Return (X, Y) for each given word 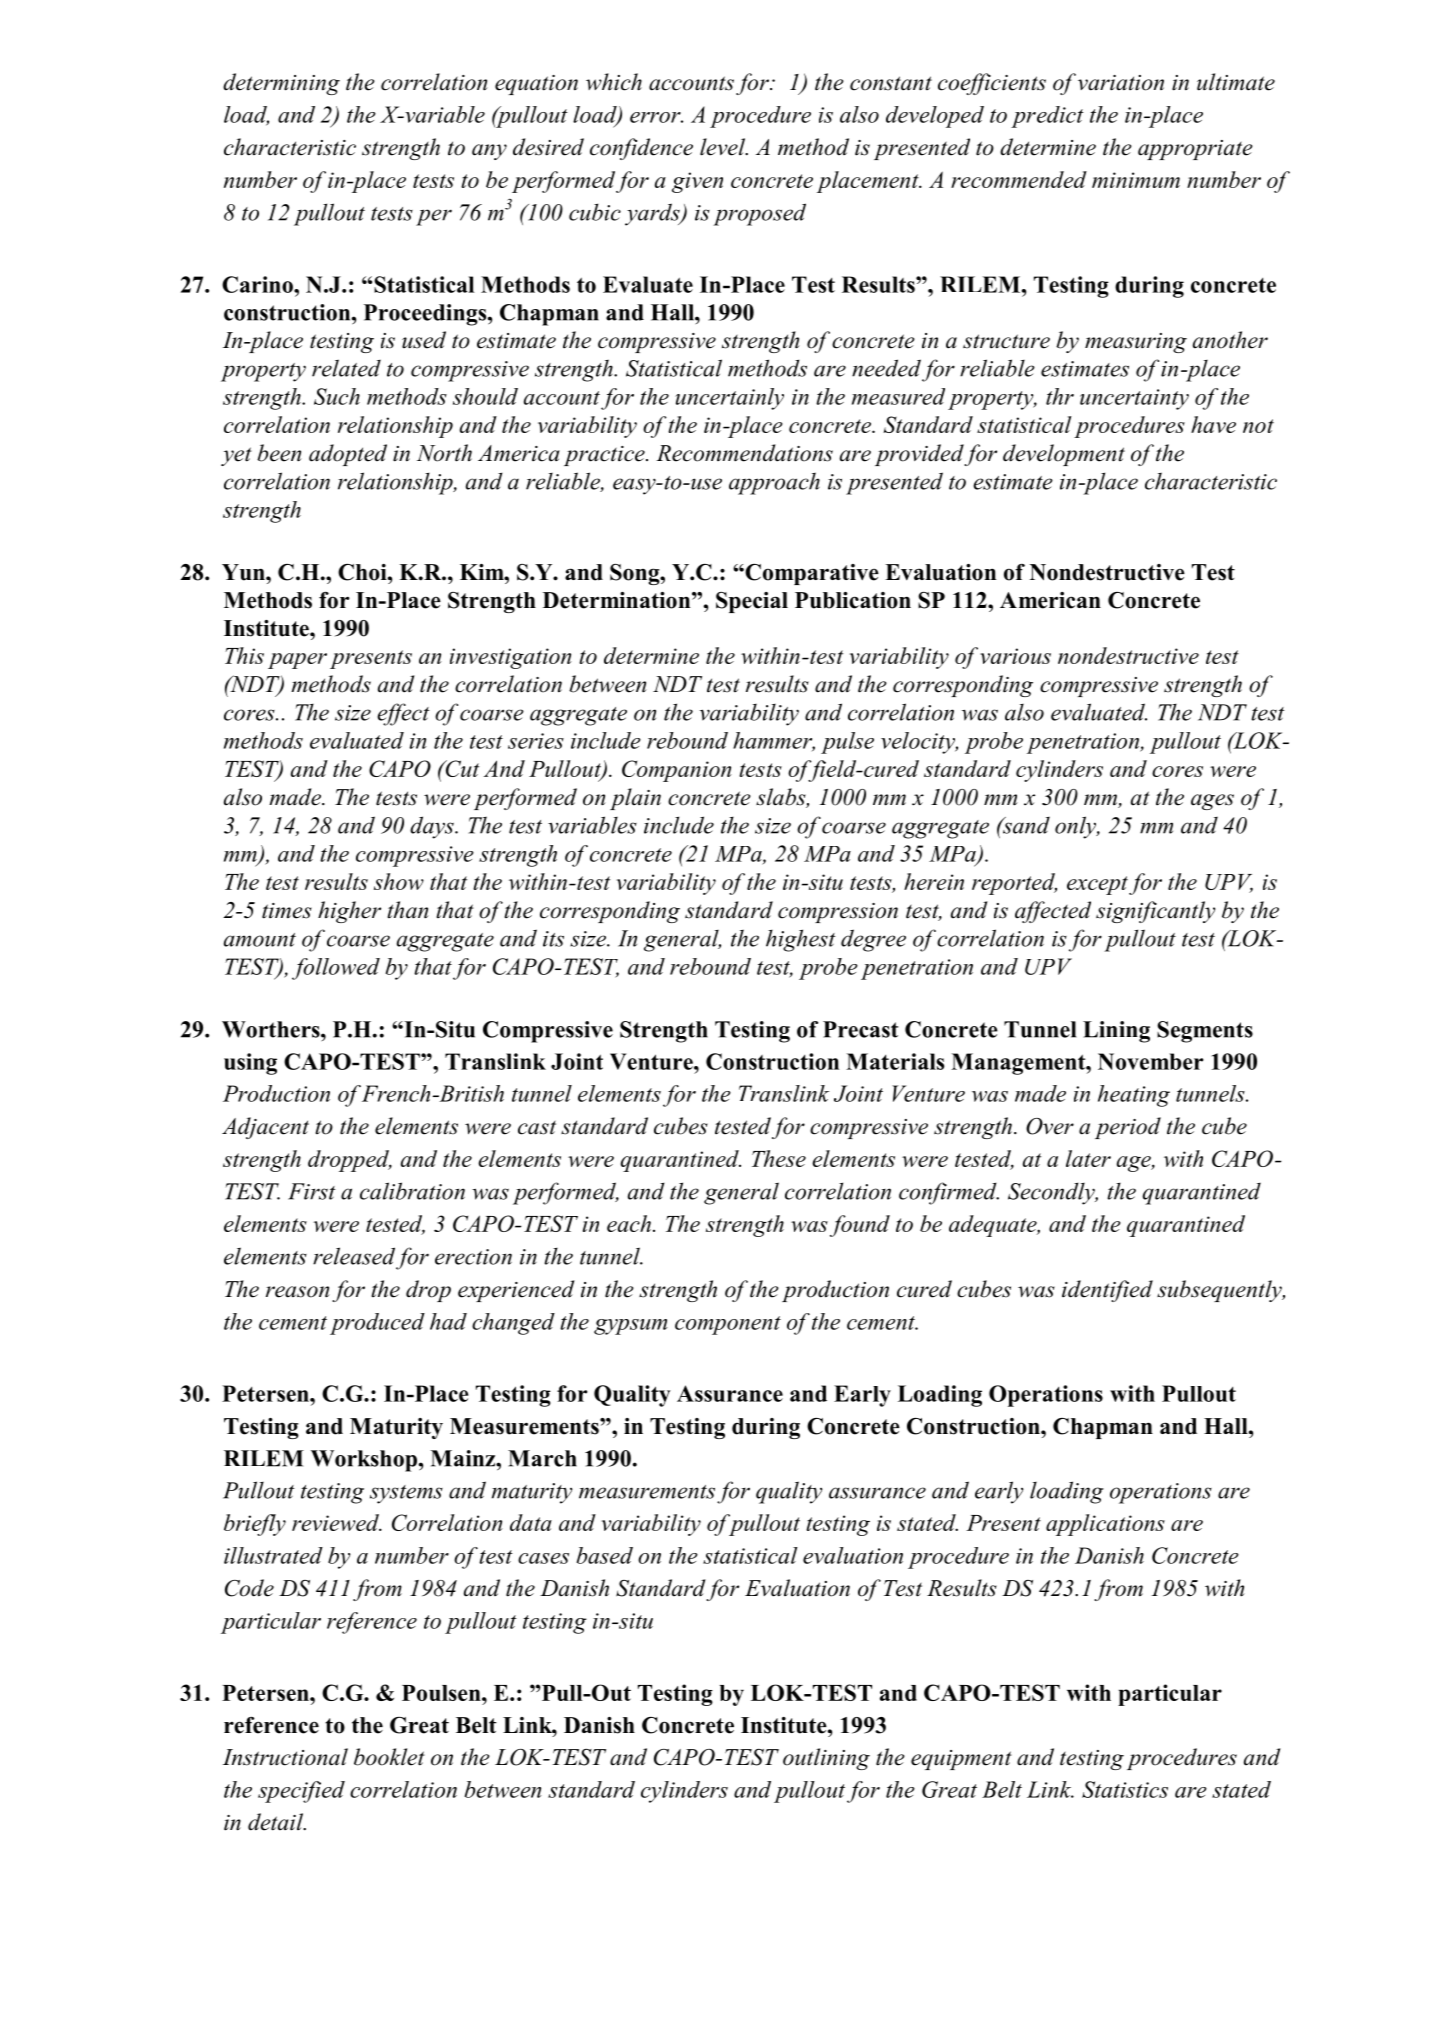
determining (281, 84)
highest (801, 940)
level (724, 147)
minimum (1136, 180)
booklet (389, 1757)
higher (349, 912)
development (1064, 455)
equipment (961, 1760)
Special (752, 602)
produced (377, 1324)
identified (1107, 1291)
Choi (363, 572)
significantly (1155, 912)
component (728, 1325)
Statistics (1125, 1789)
